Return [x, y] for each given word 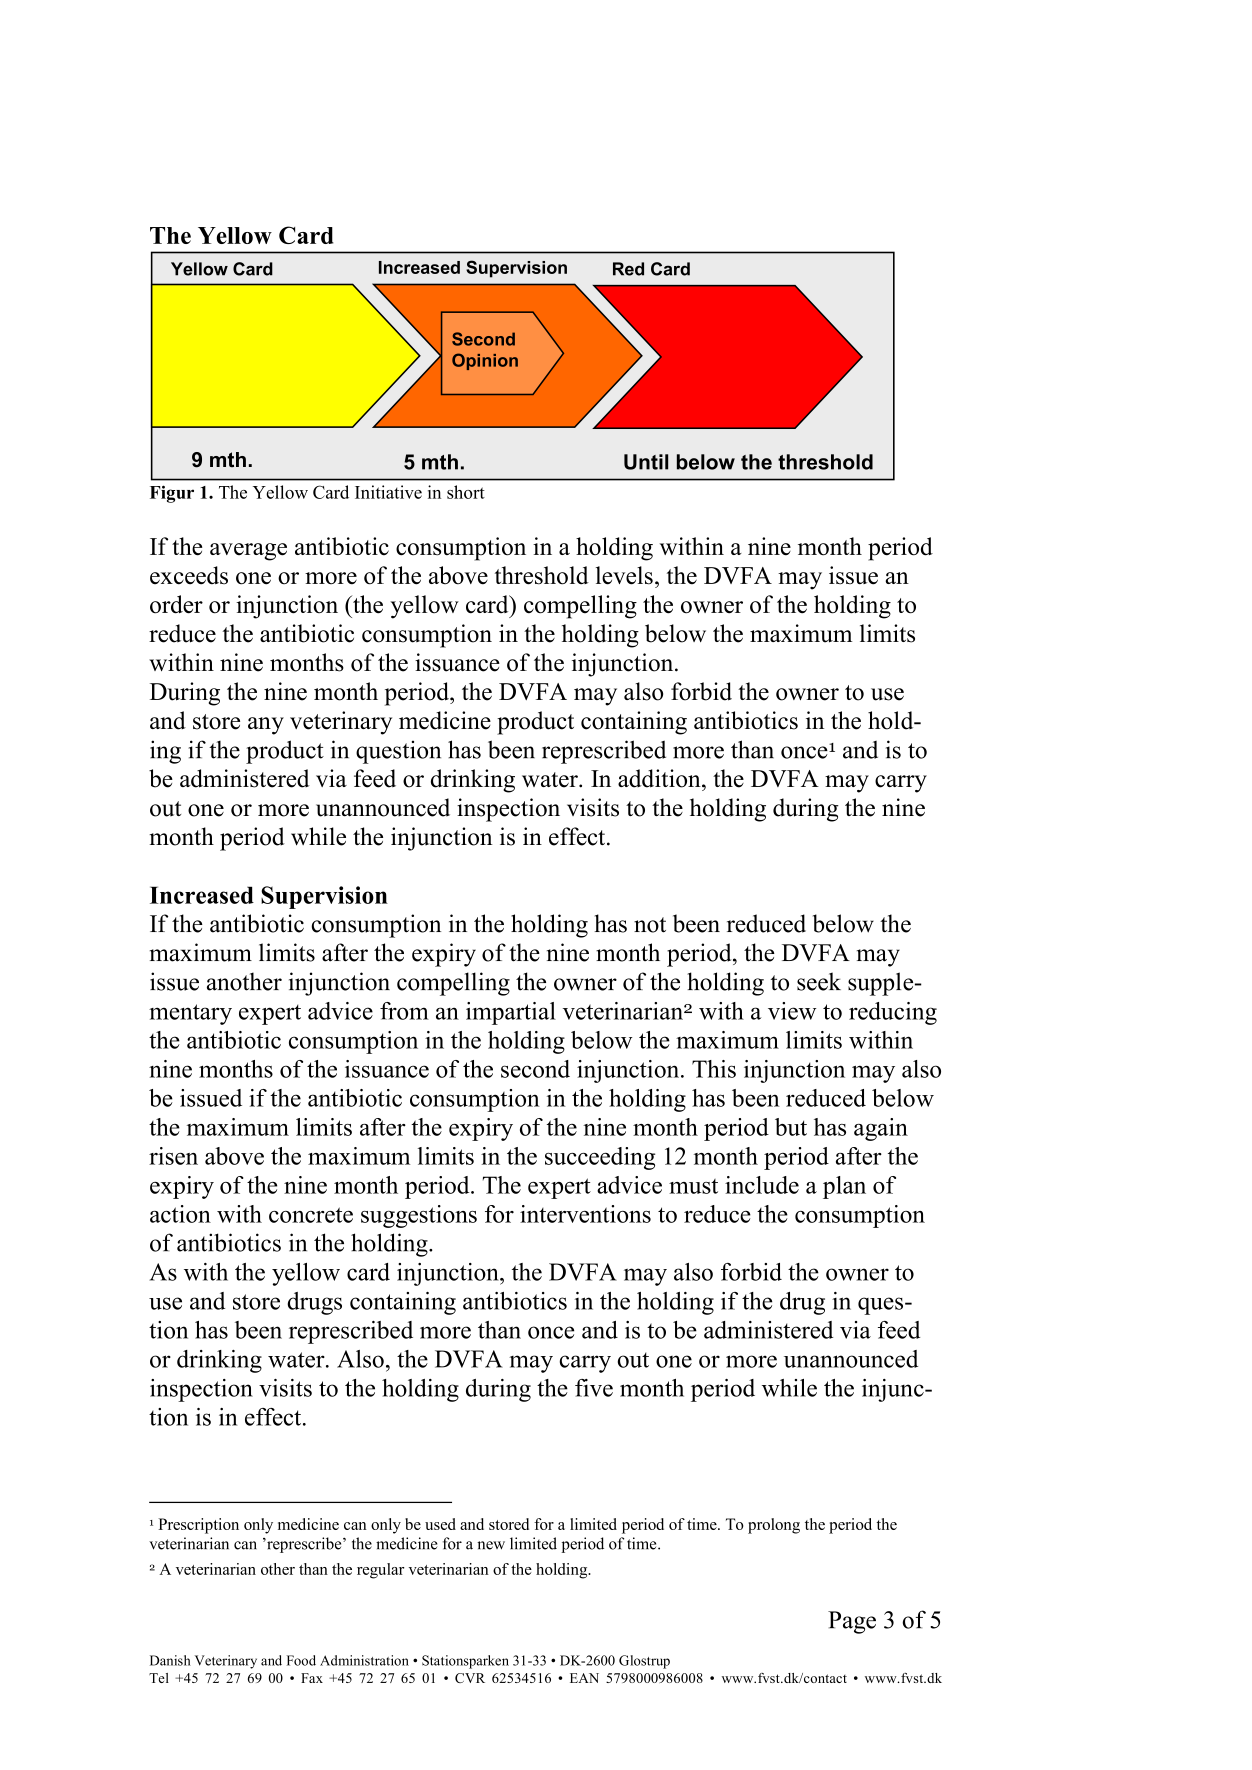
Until [646, 462]
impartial [511, 1013]
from [404, 1011]
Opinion [485, 361]
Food [301, 1660]
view [792, 1011]
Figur [172, 494]
